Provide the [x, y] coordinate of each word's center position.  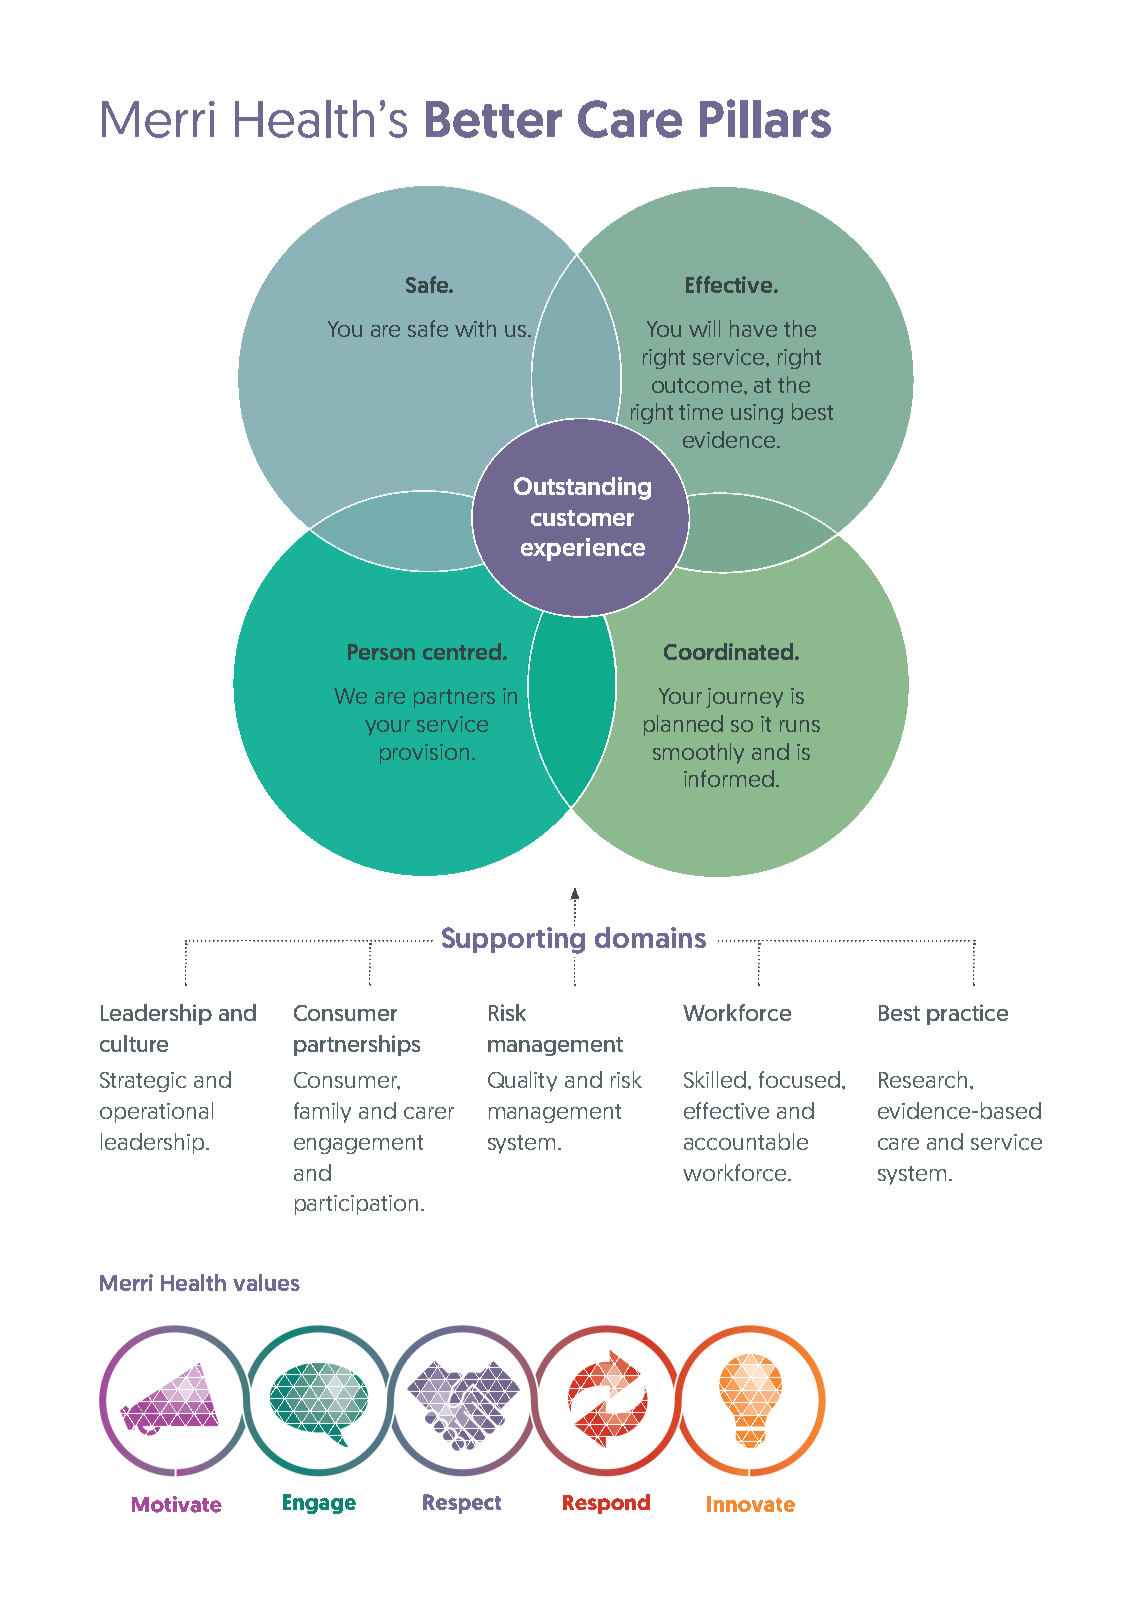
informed [729, 778]
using [757, 414]
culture [134, 1043]
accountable [746, 1141]
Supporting [513, 939]
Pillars [765, 118]
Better [494, 119]
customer [582, 518]
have [753, 328]
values [266, 1282]
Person [381, 652]
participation [356, 1205]
